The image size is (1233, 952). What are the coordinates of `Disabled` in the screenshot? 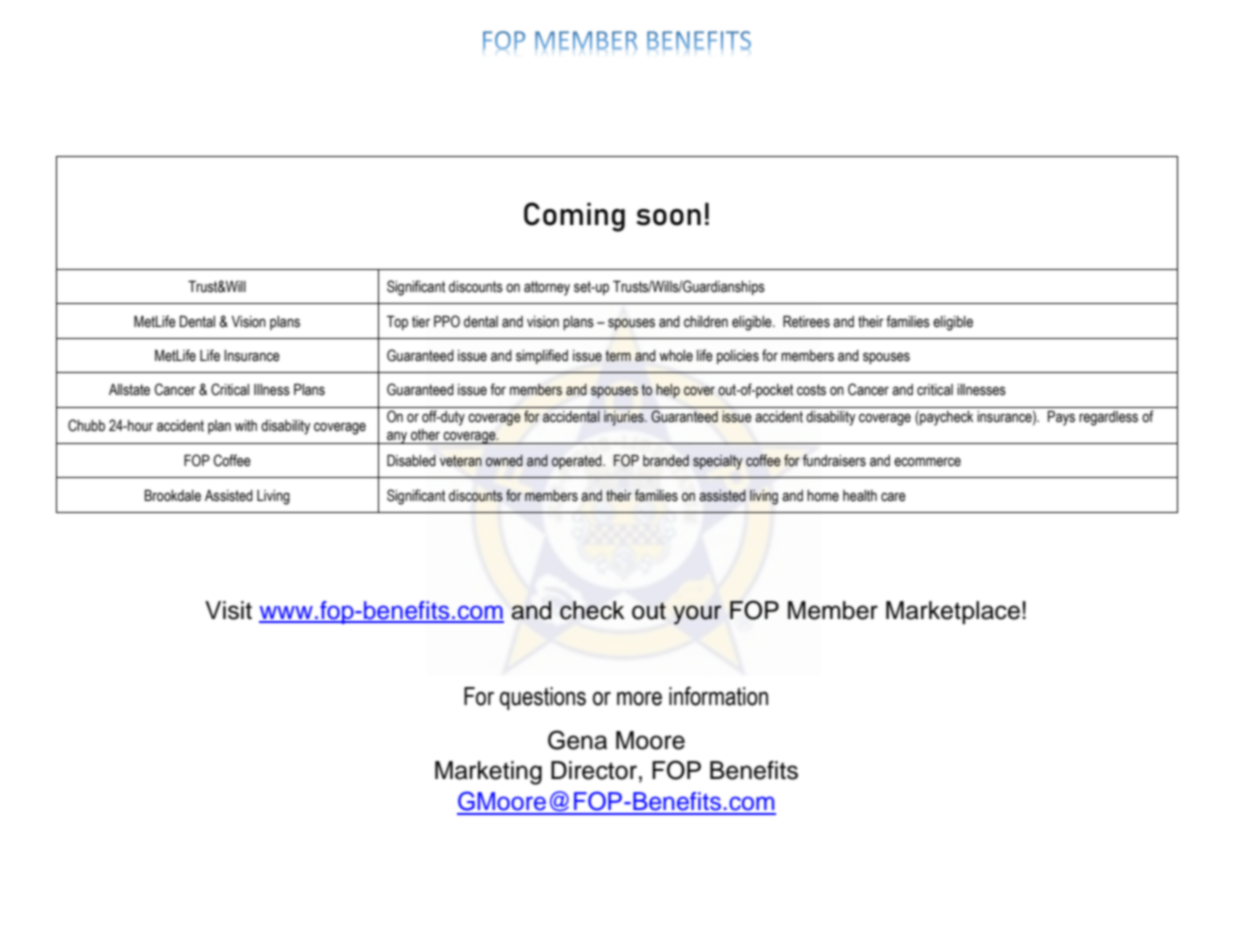 It's located at (411, 461).
